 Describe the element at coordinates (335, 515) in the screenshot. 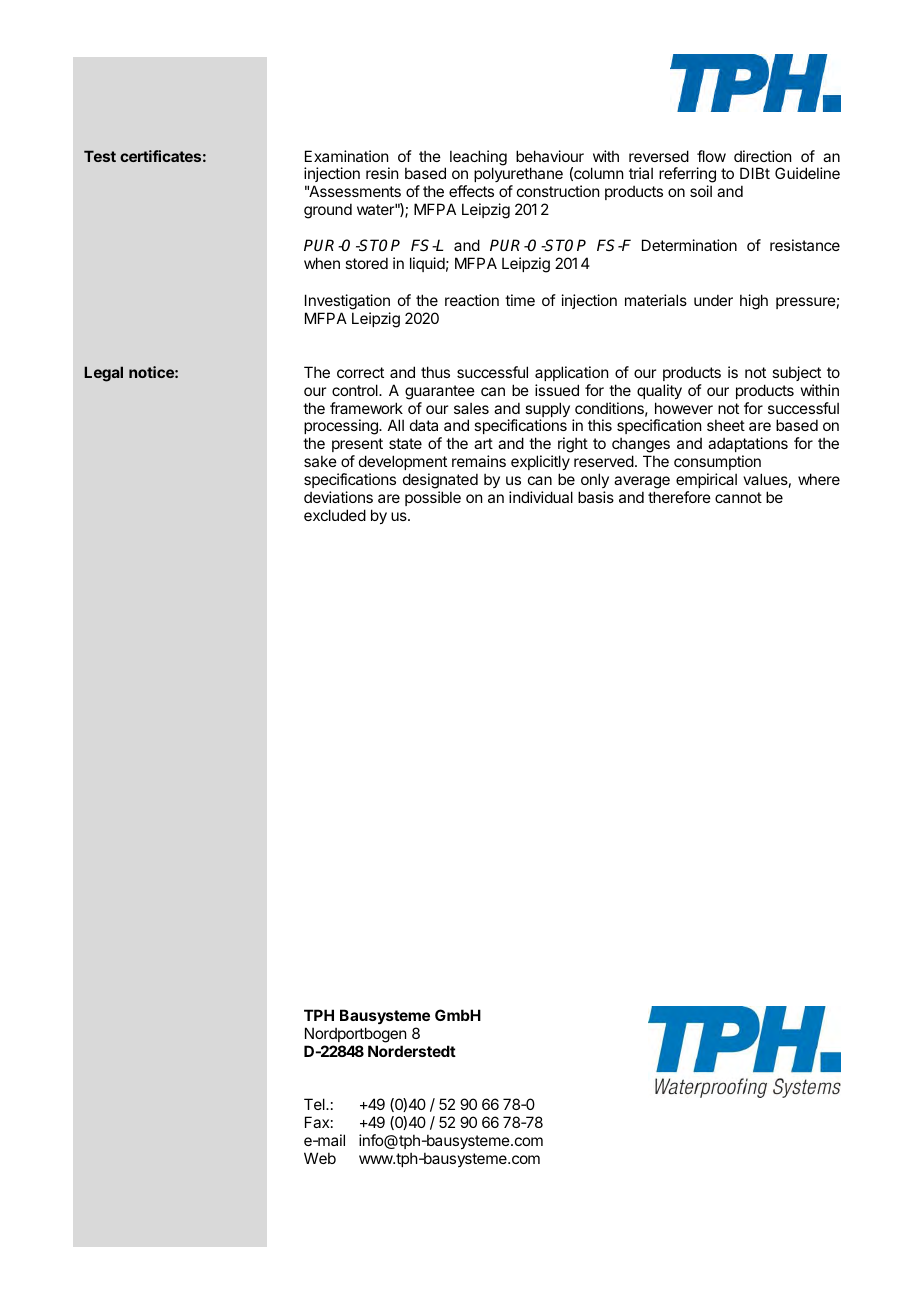

I see `excluded` at that location.
